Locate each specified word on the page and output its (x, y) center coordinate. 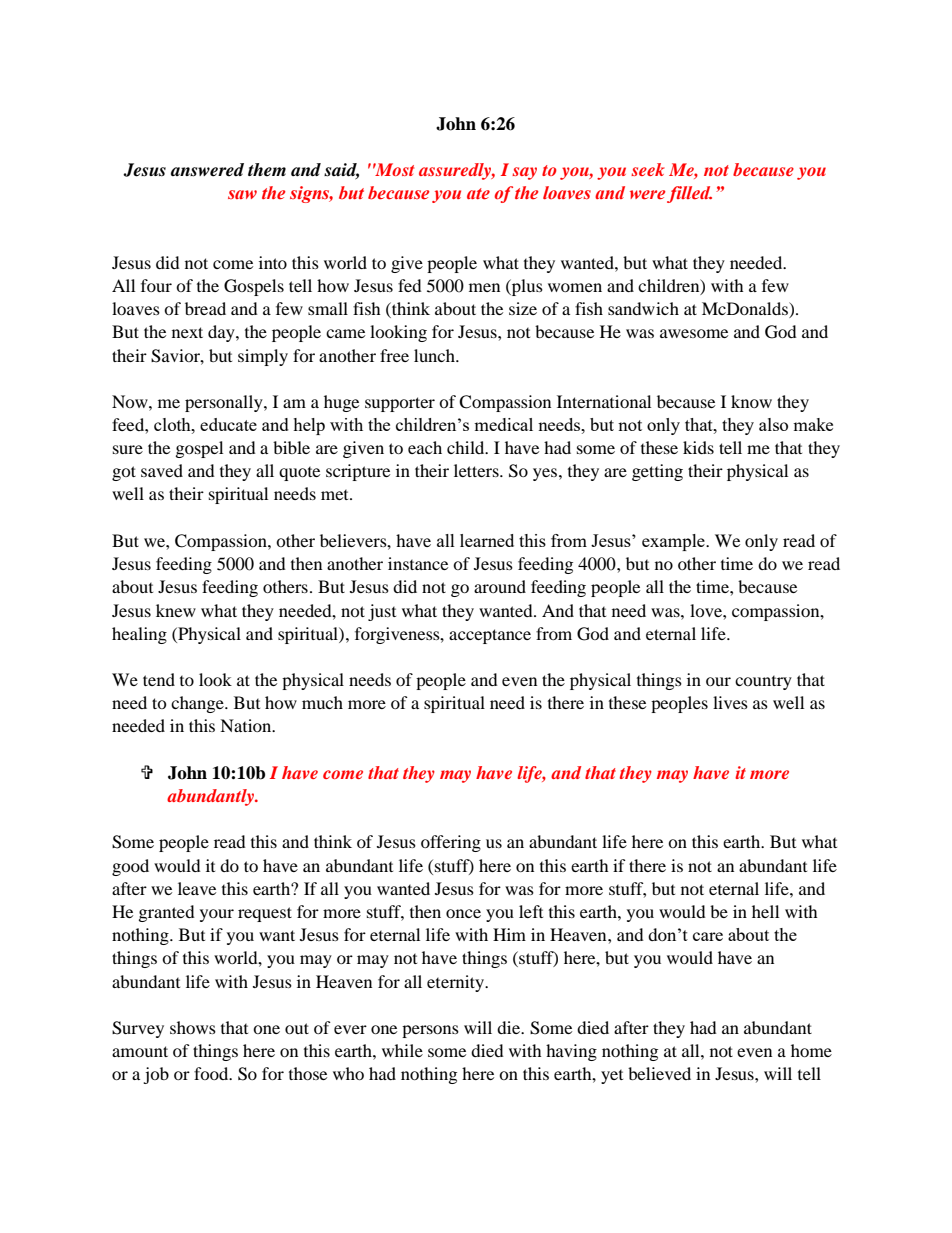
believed (659, 1073)
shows (193, 1027)
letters (477, 470)
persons (430, 1031)
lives (730, 702)
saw (242, 194)
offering (451, 843)
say (524, 173)
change (198, 704)
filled (689, 194)
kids (698, 447)
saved (162, 470)
